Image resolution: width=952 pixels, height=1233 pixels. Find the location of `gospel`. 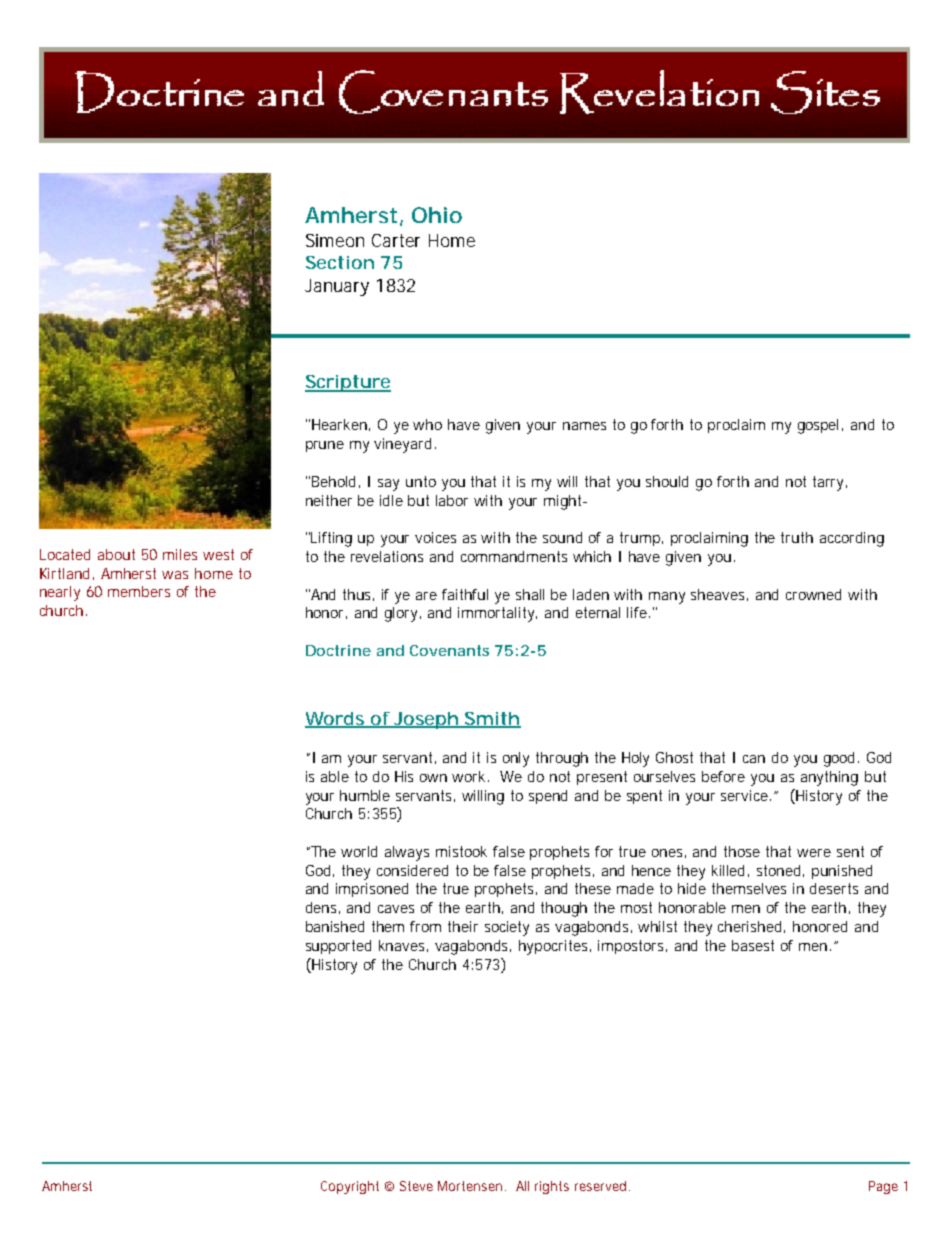

gospel is located at coordinates (818, 426).
